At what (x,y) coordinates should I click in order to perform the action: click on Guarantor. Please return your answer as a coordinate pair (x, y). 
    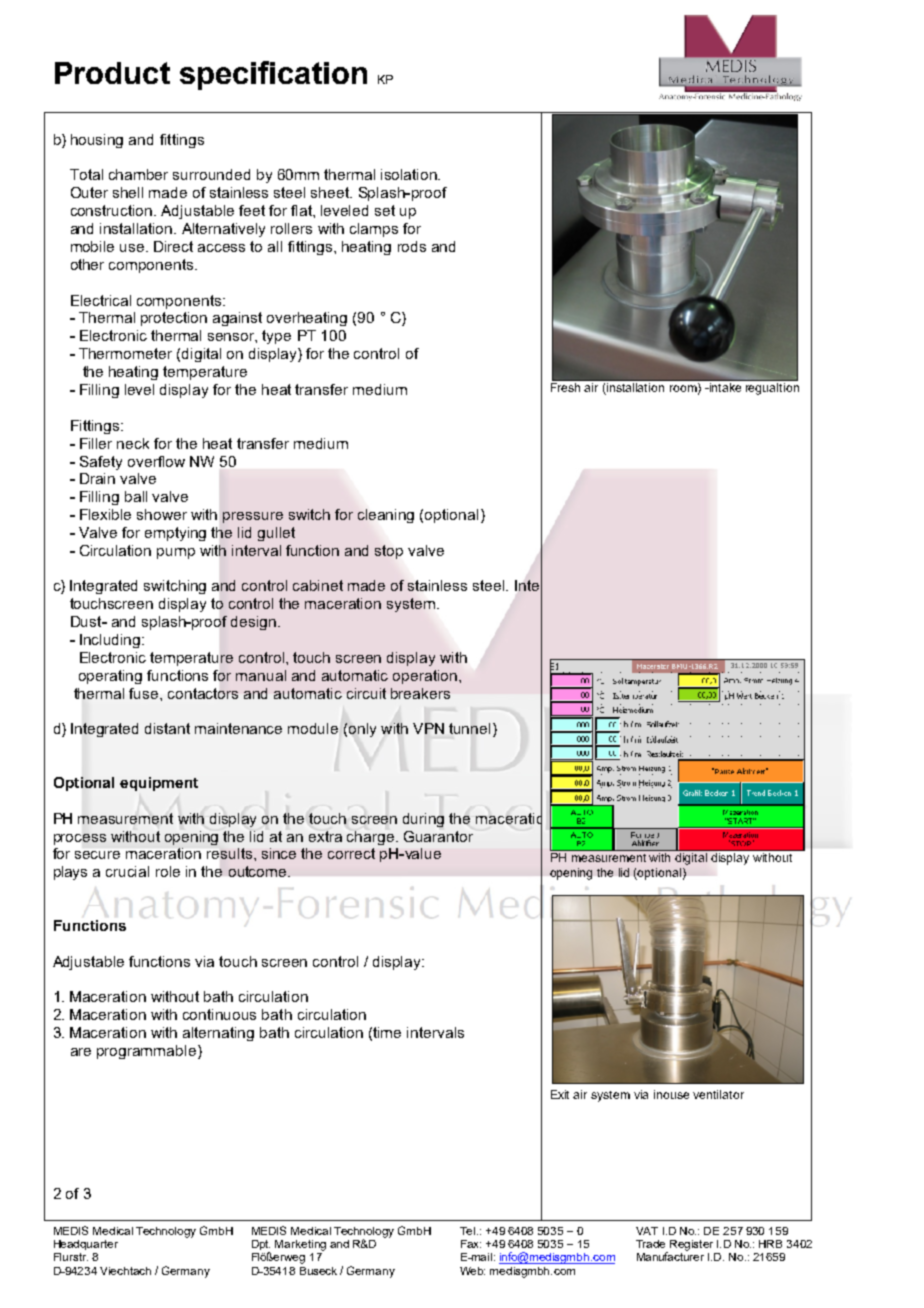
    Looking at the image, I should click on (438, 836).
